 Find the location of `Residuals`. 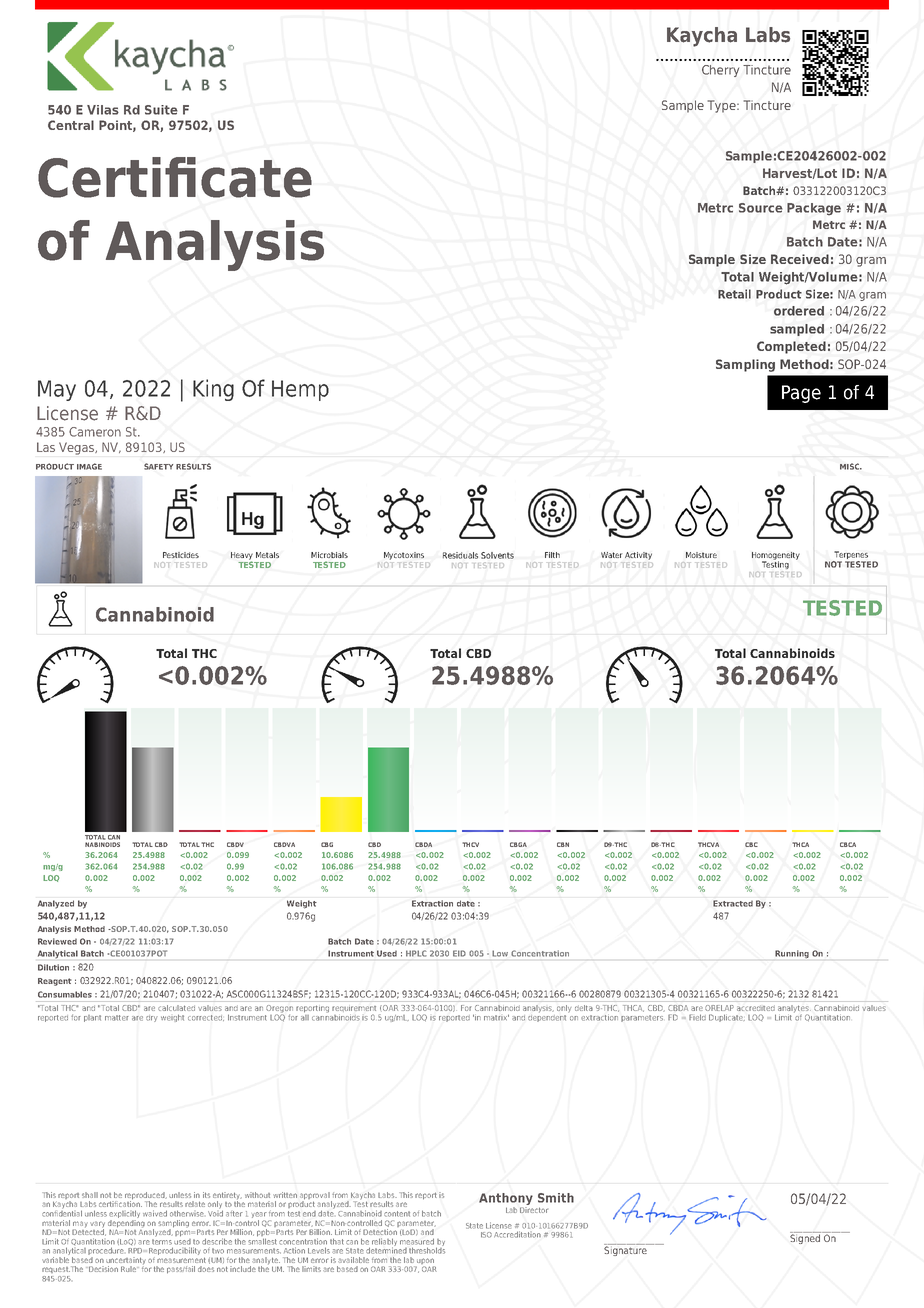

Residuals is located at coordinates (460, 555).
